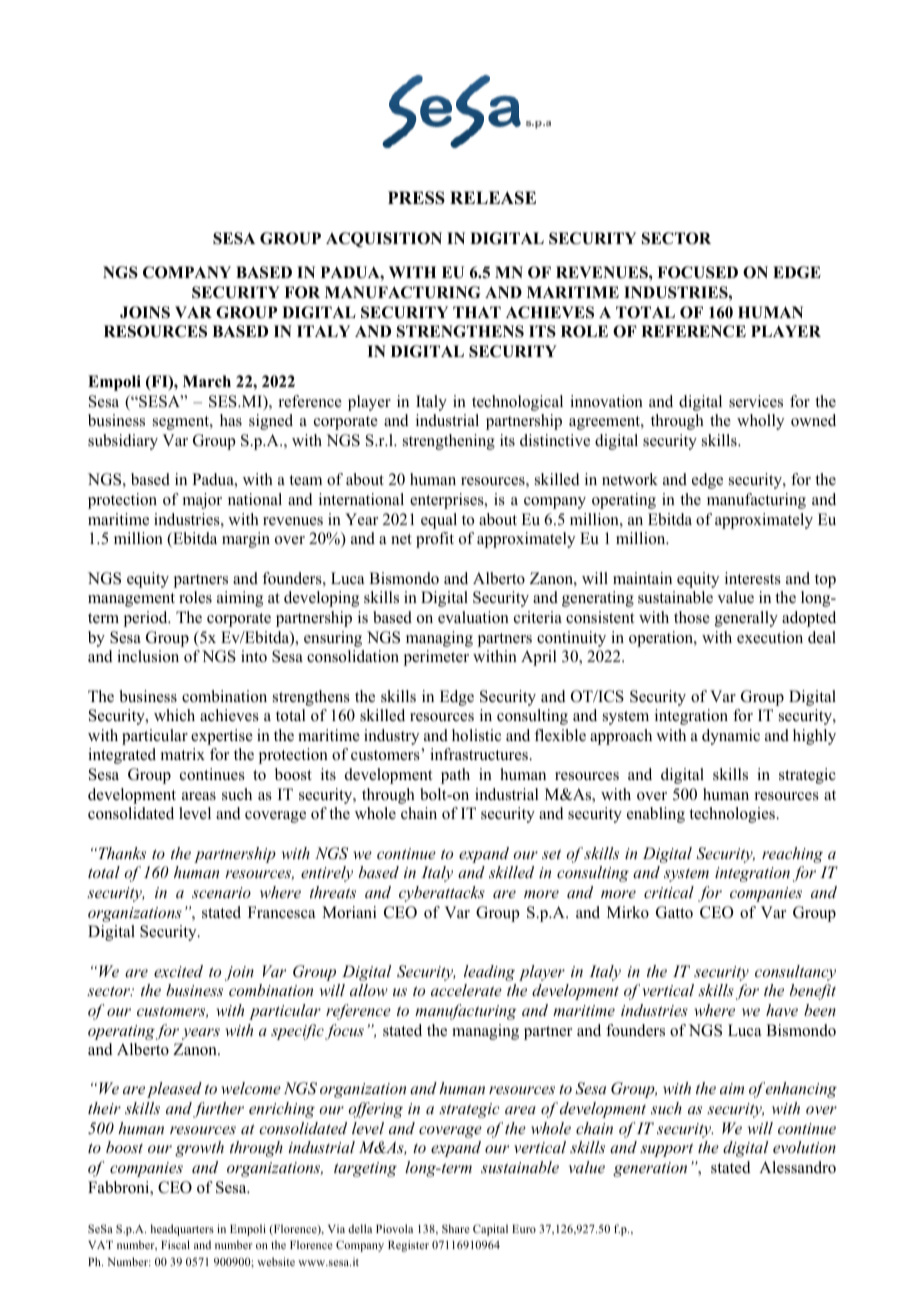 The width and height of the screenshot is (924, 1308). What do you see at coordinates (756, 401) in the screenshot?
I see `services` at bounding box center [756, 401].
